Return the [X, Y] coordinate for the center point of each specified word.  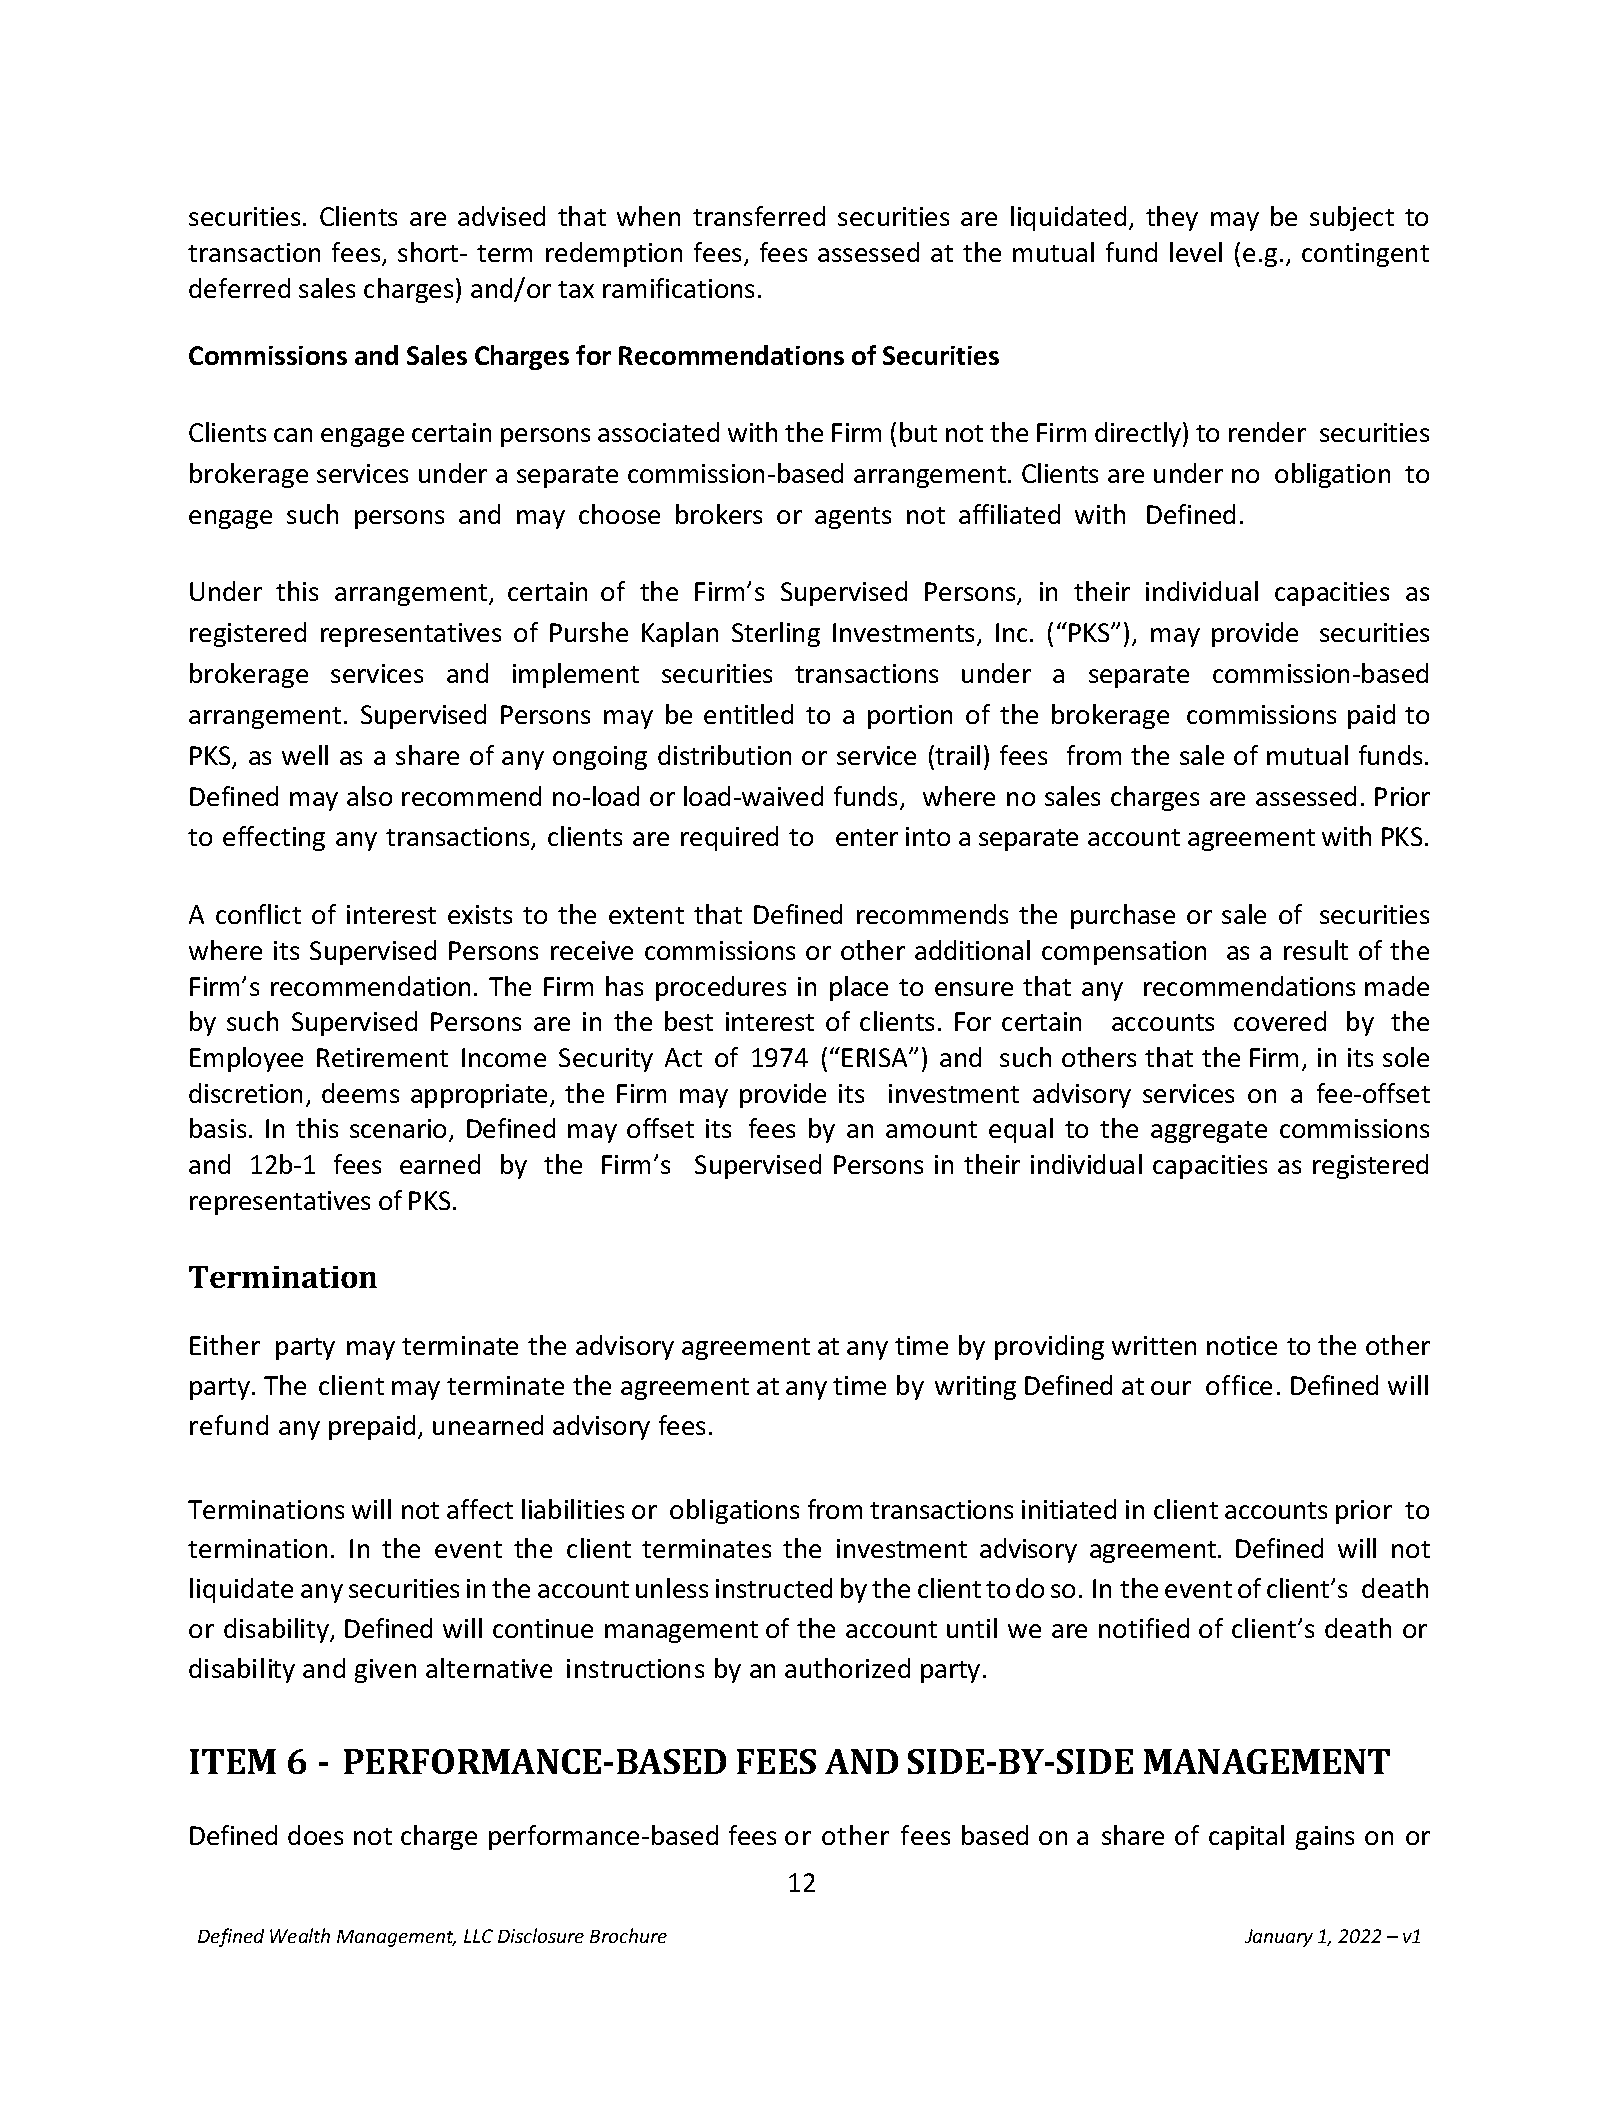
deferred [239, 288]
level [1196, 252]
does [315, 1835]
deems [360, 1093]
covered [1280, 1021]
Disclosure [541, 1935]
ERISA [876, 1057]
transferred [759, 216]
